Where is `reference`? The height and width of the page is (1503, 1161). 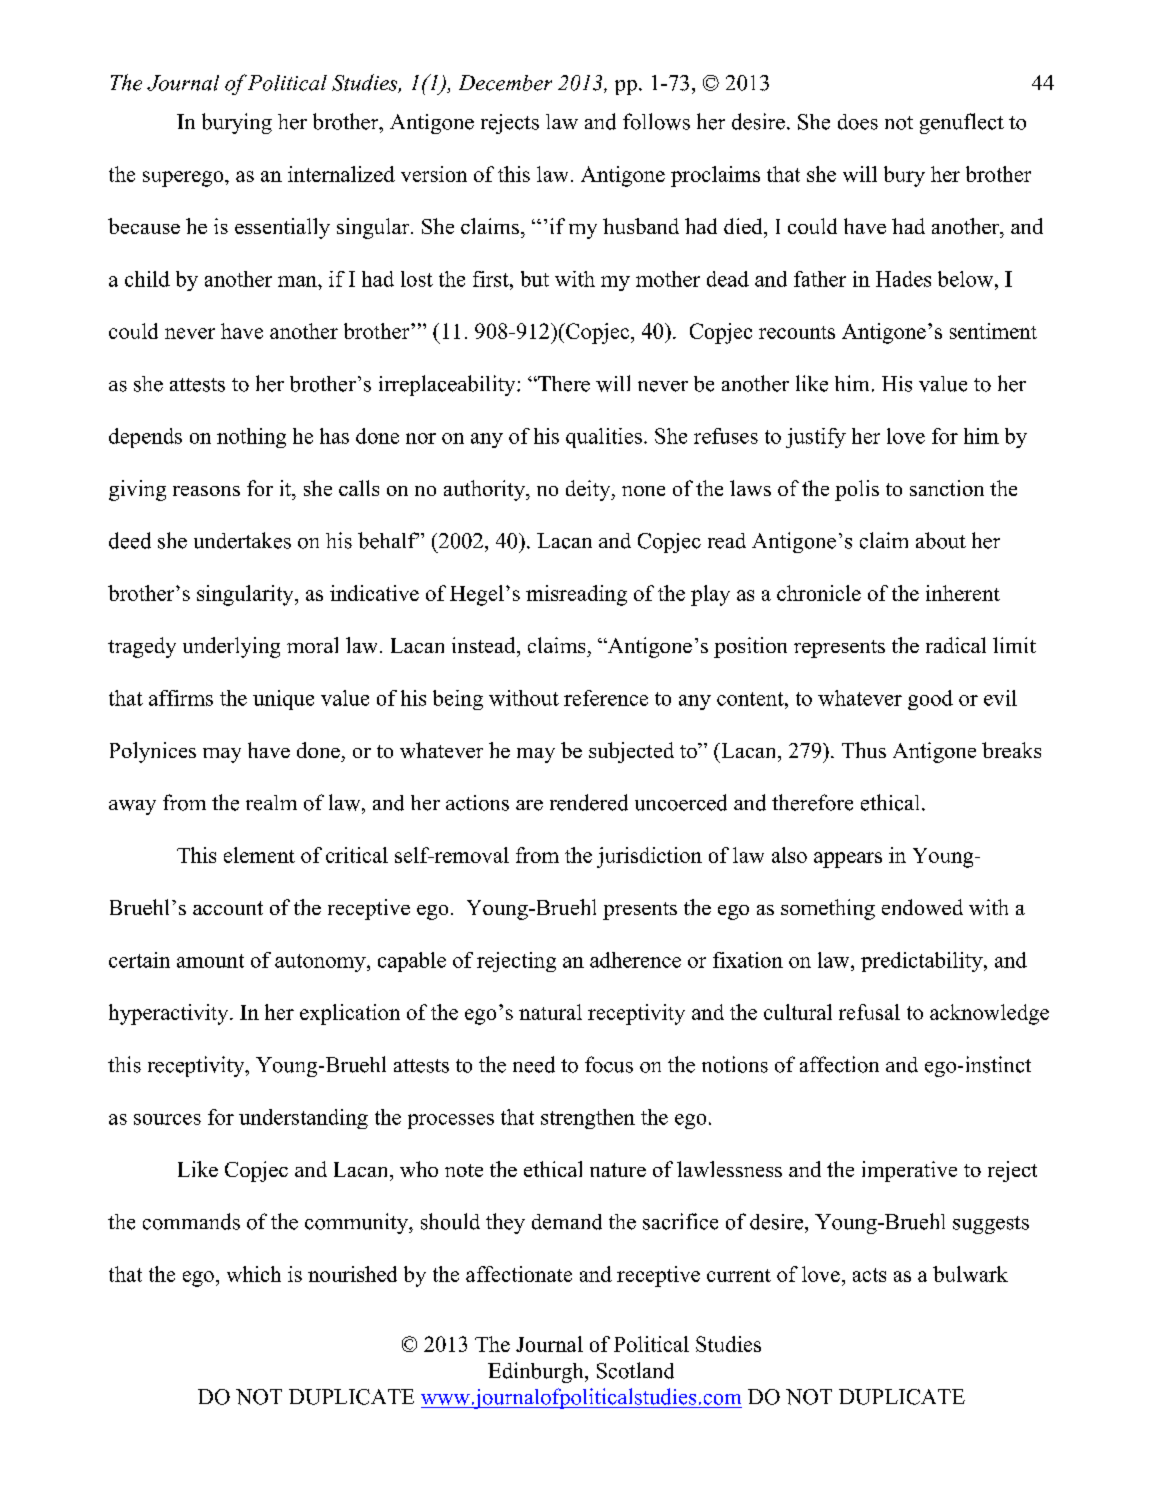 reference is located at coordinates (606, 698).
